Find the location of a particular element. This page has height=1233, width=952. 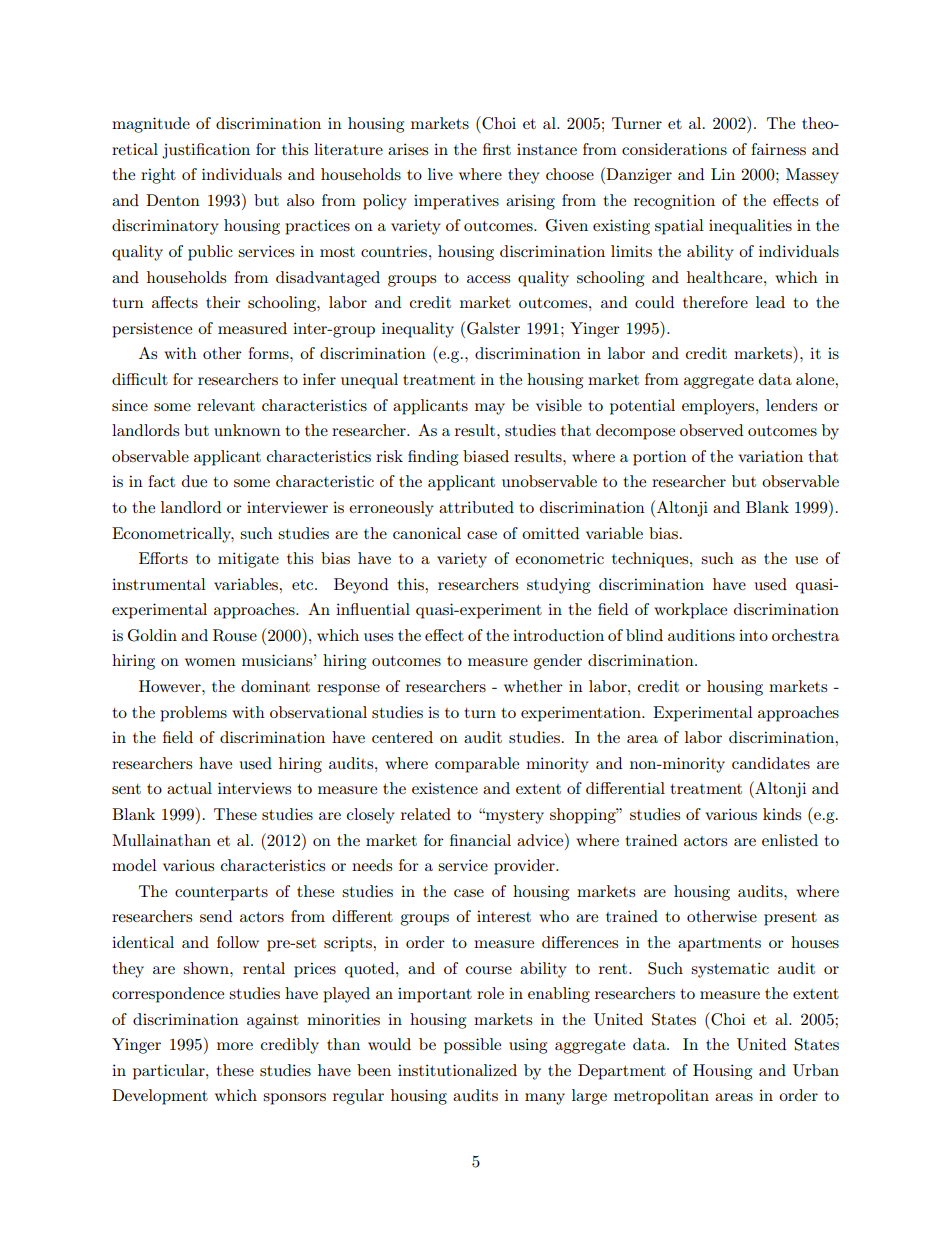

Rouse is located at coordinates (235, 635).
